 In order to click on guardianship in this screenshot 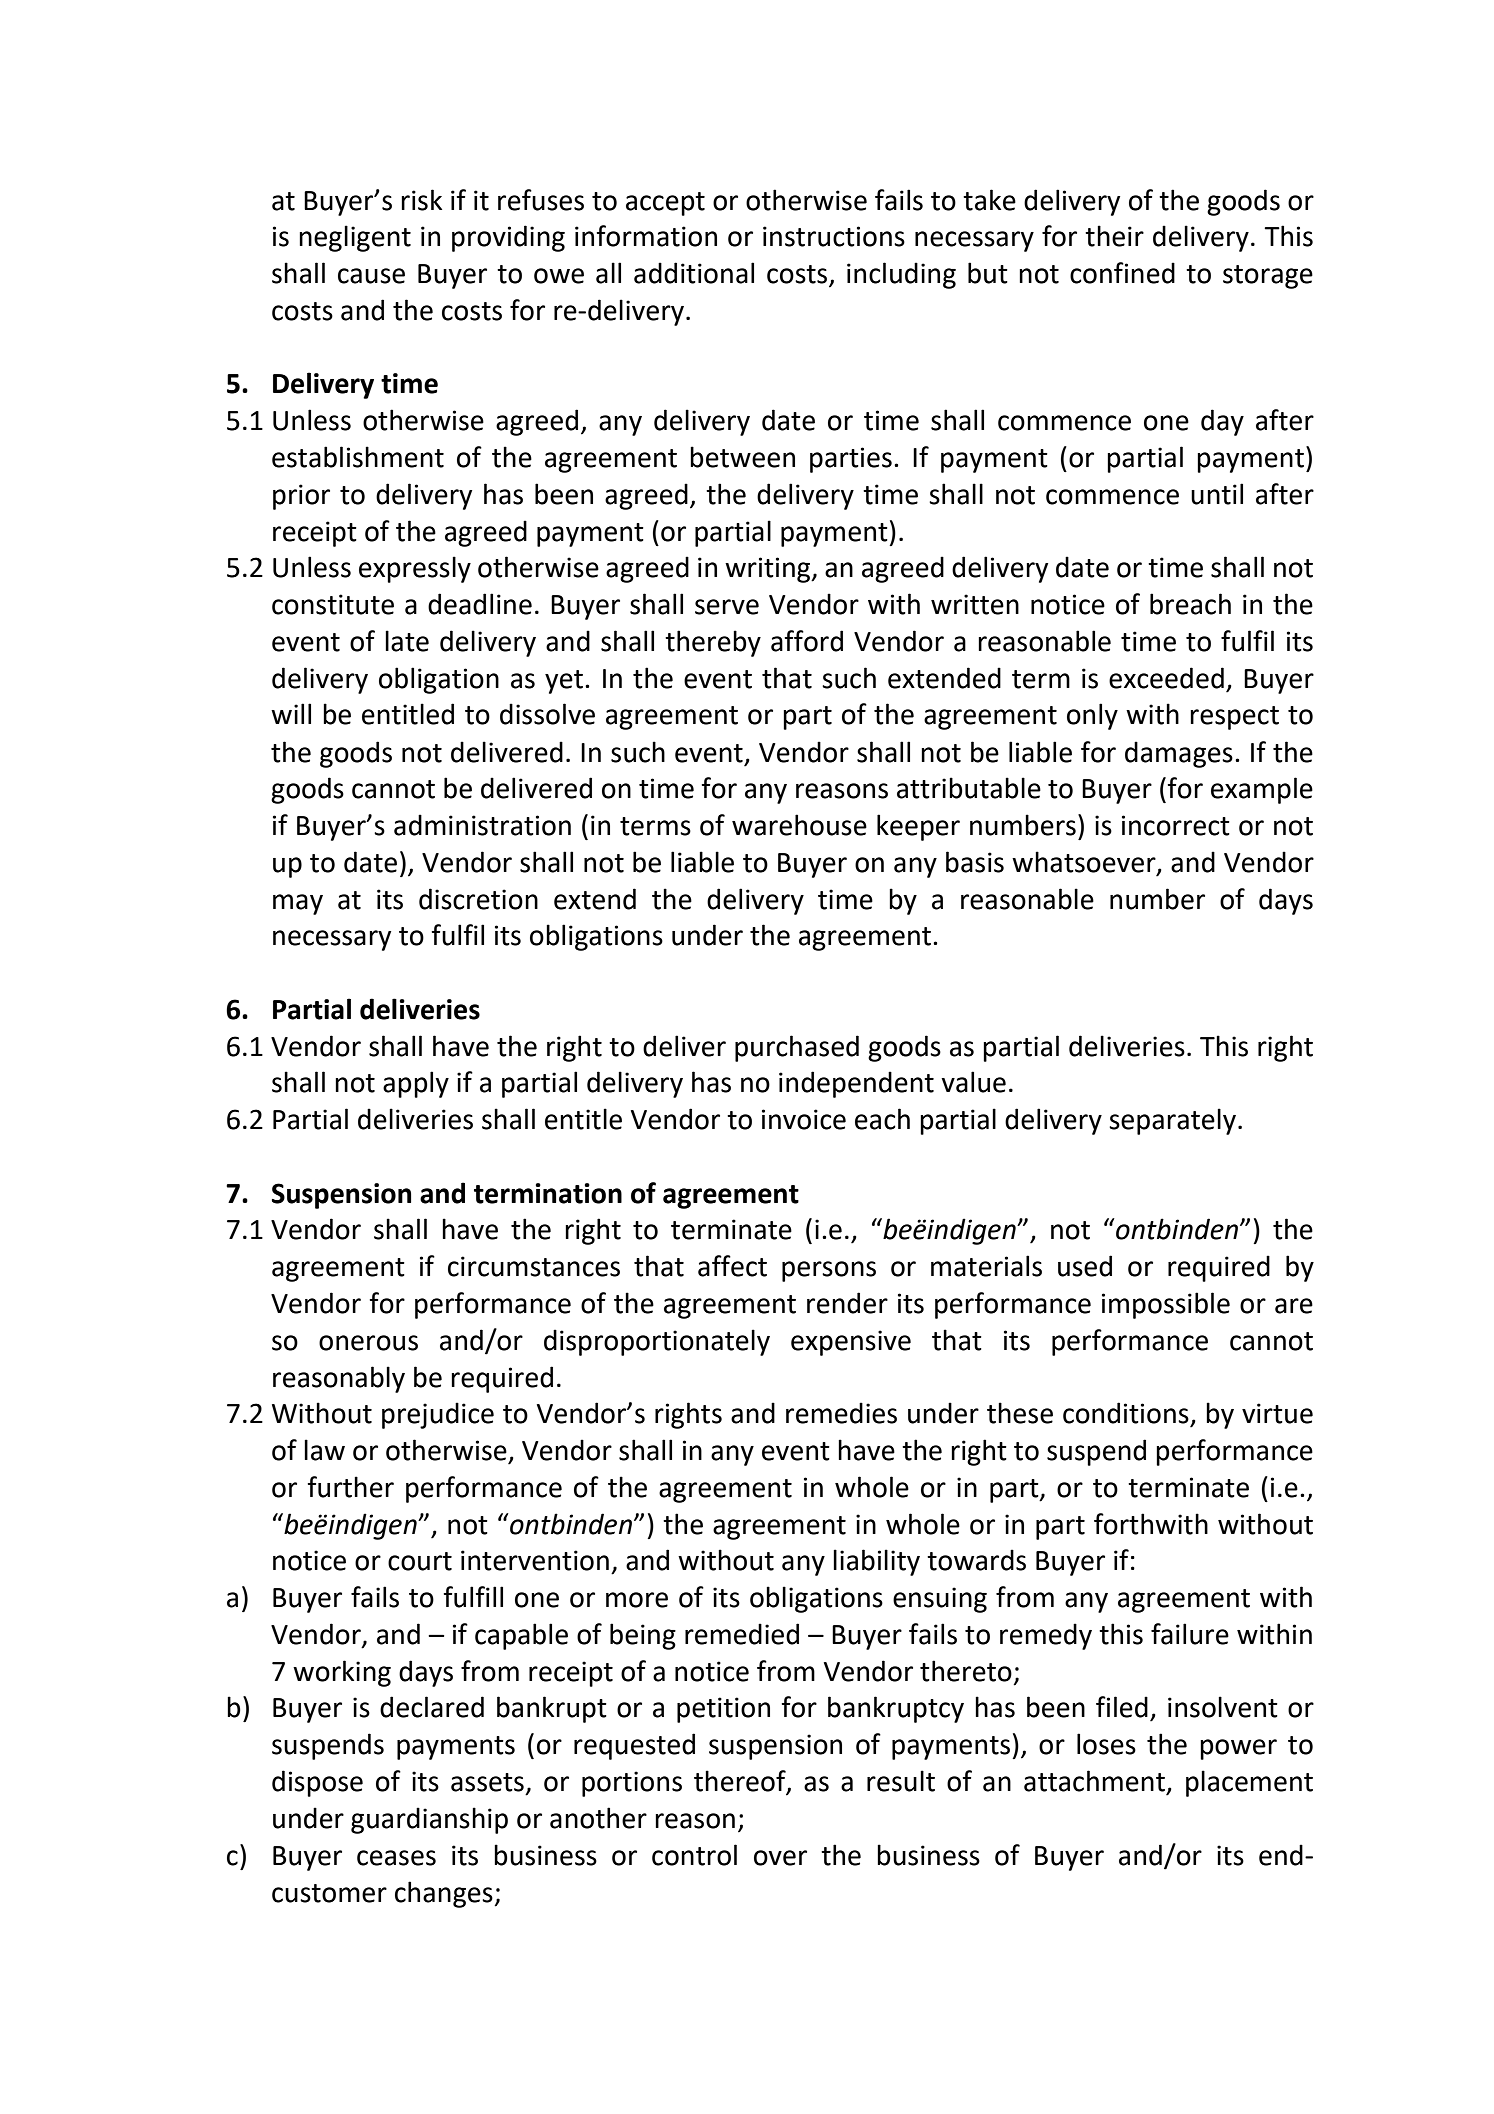, I will do `click(429, 1820)`.
